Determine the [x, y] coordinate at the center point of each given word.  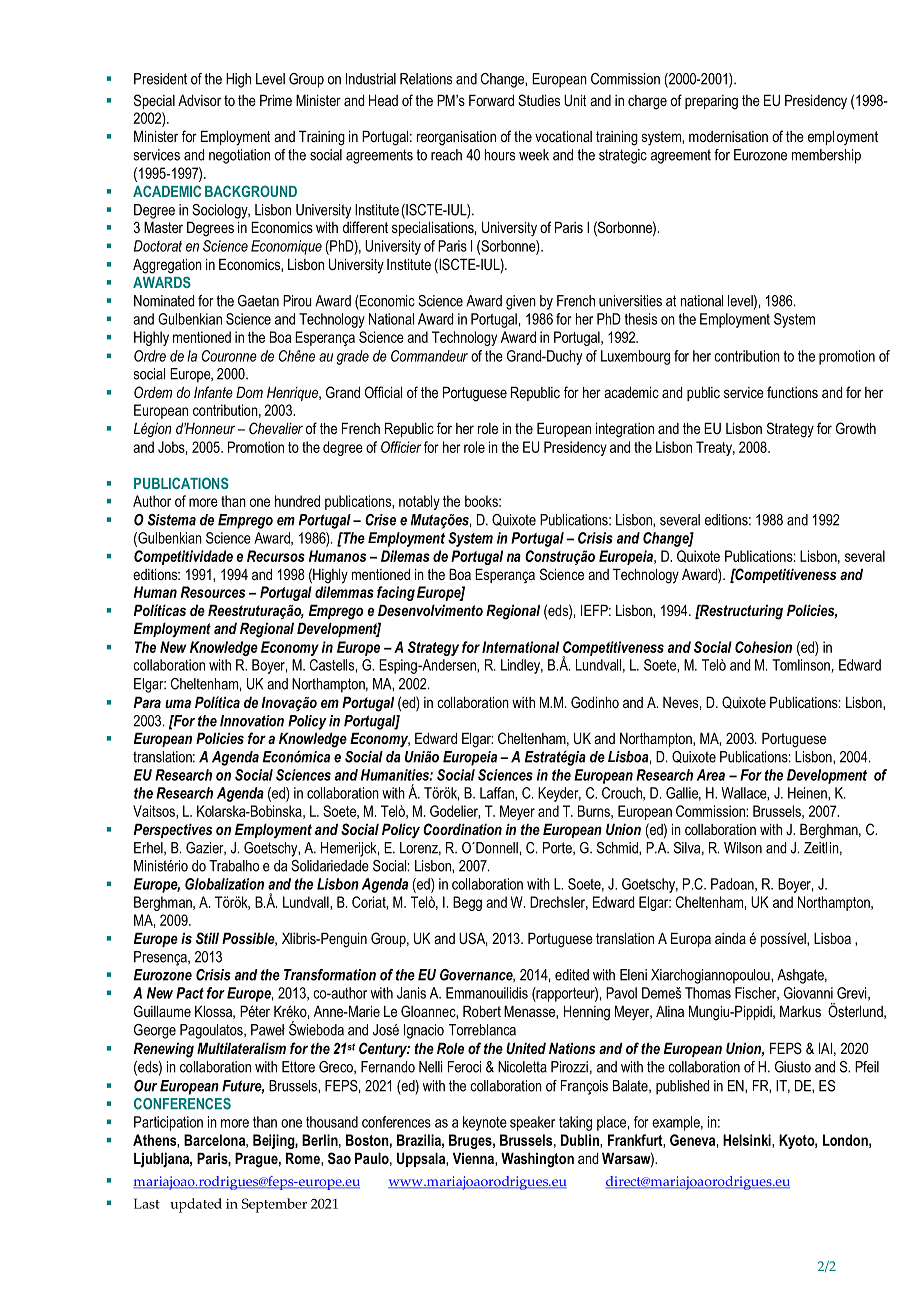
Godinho [595, 702]
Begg [467, 903]
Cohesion [763, 647]
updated [196, 1205]
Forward [491, 100]
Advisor [199, 100]
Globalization [224, 884]
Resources [213, 592]
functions [792, 392]
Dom [249, 392]
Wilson [743, 848]
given [521, 302]
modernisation [728, 136]
